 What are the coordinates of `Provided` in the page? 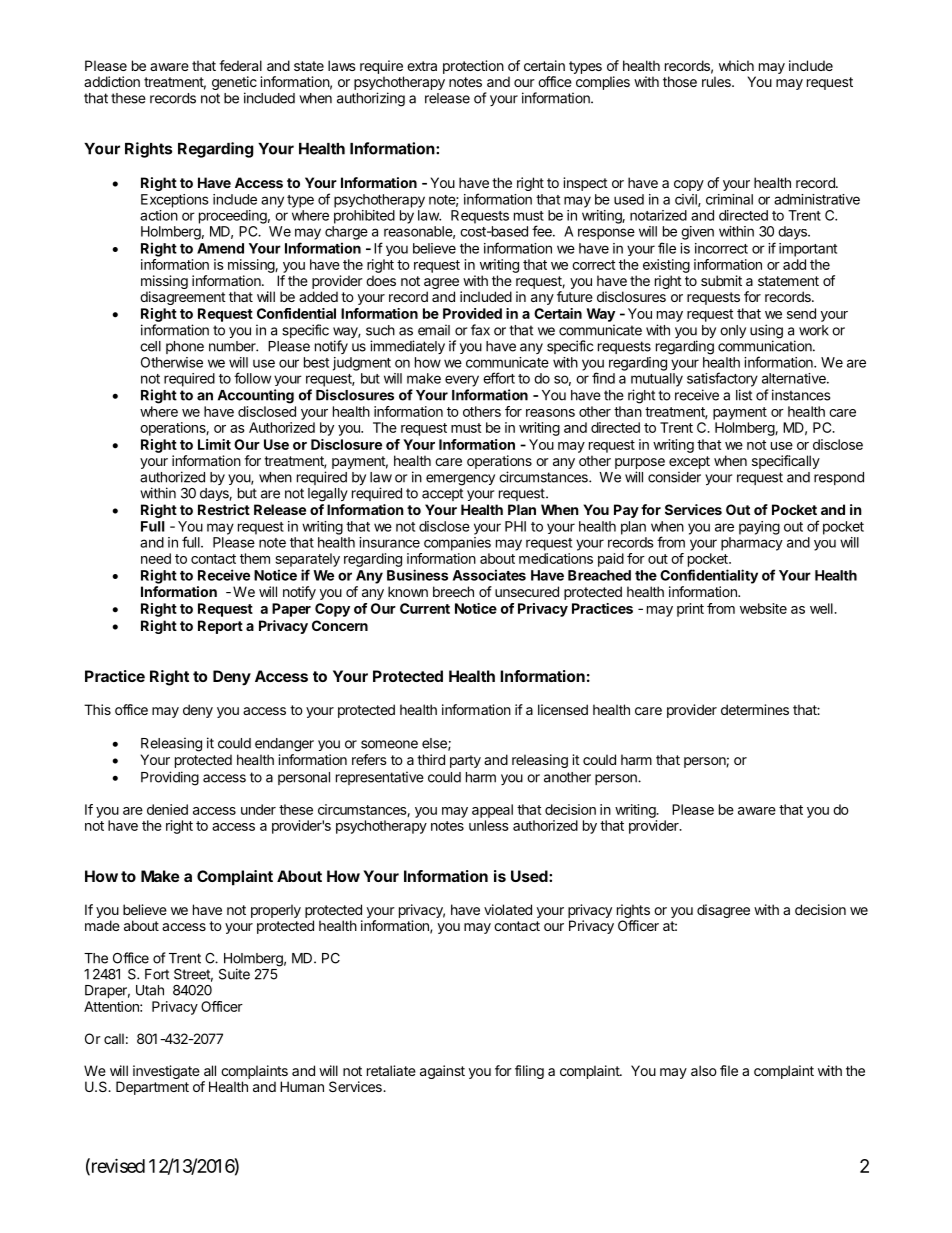 It's located at (472, 313).
